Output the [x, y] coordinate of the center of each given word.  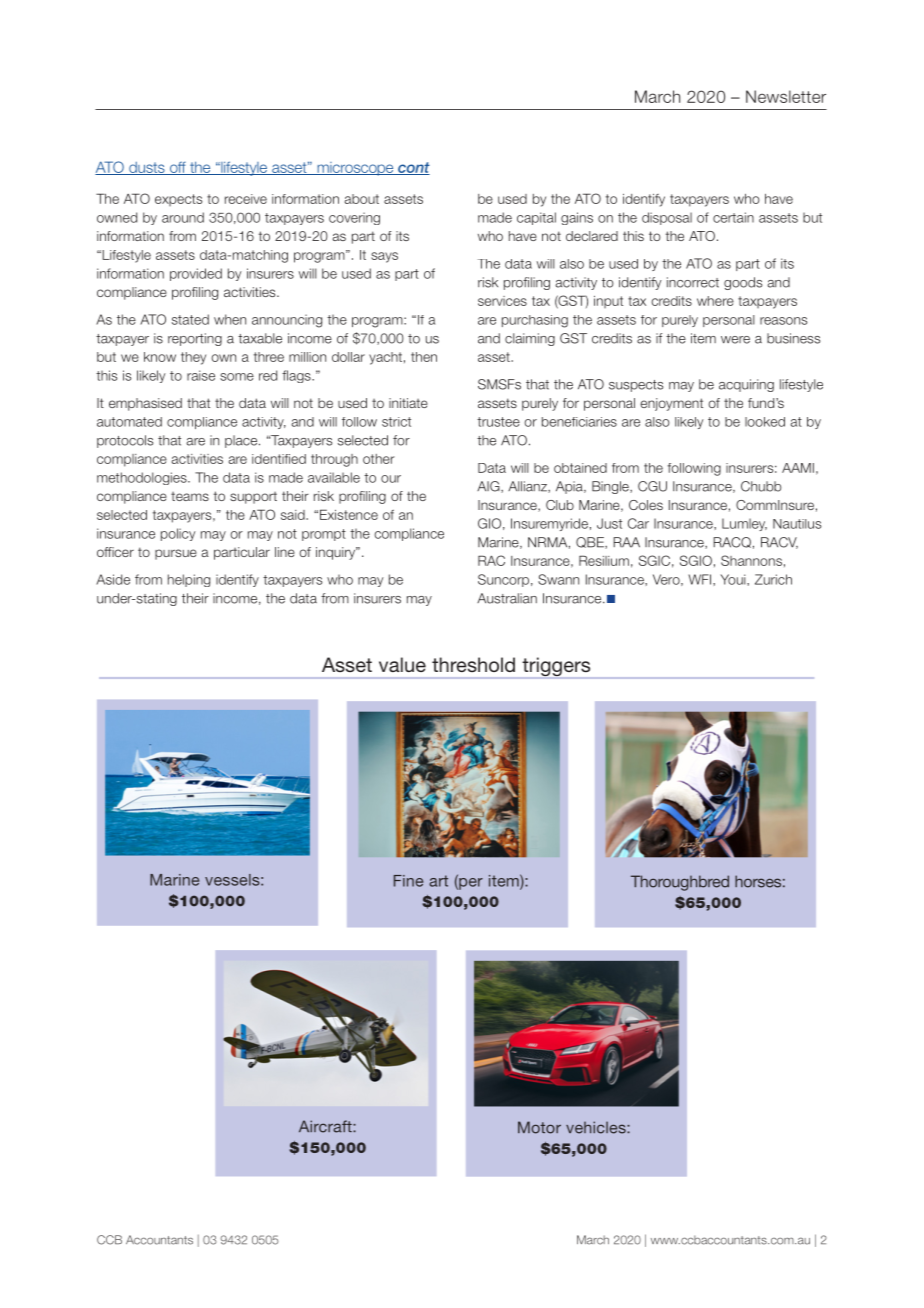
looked [765, 422]
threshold [473, 664]
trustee [498, 422]
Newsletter [786, 96]
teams [190, 496]
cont [413, 168]
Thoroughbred [680, 883]
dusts [147, 168]
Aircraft [326, 1126]
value [402, 664]
